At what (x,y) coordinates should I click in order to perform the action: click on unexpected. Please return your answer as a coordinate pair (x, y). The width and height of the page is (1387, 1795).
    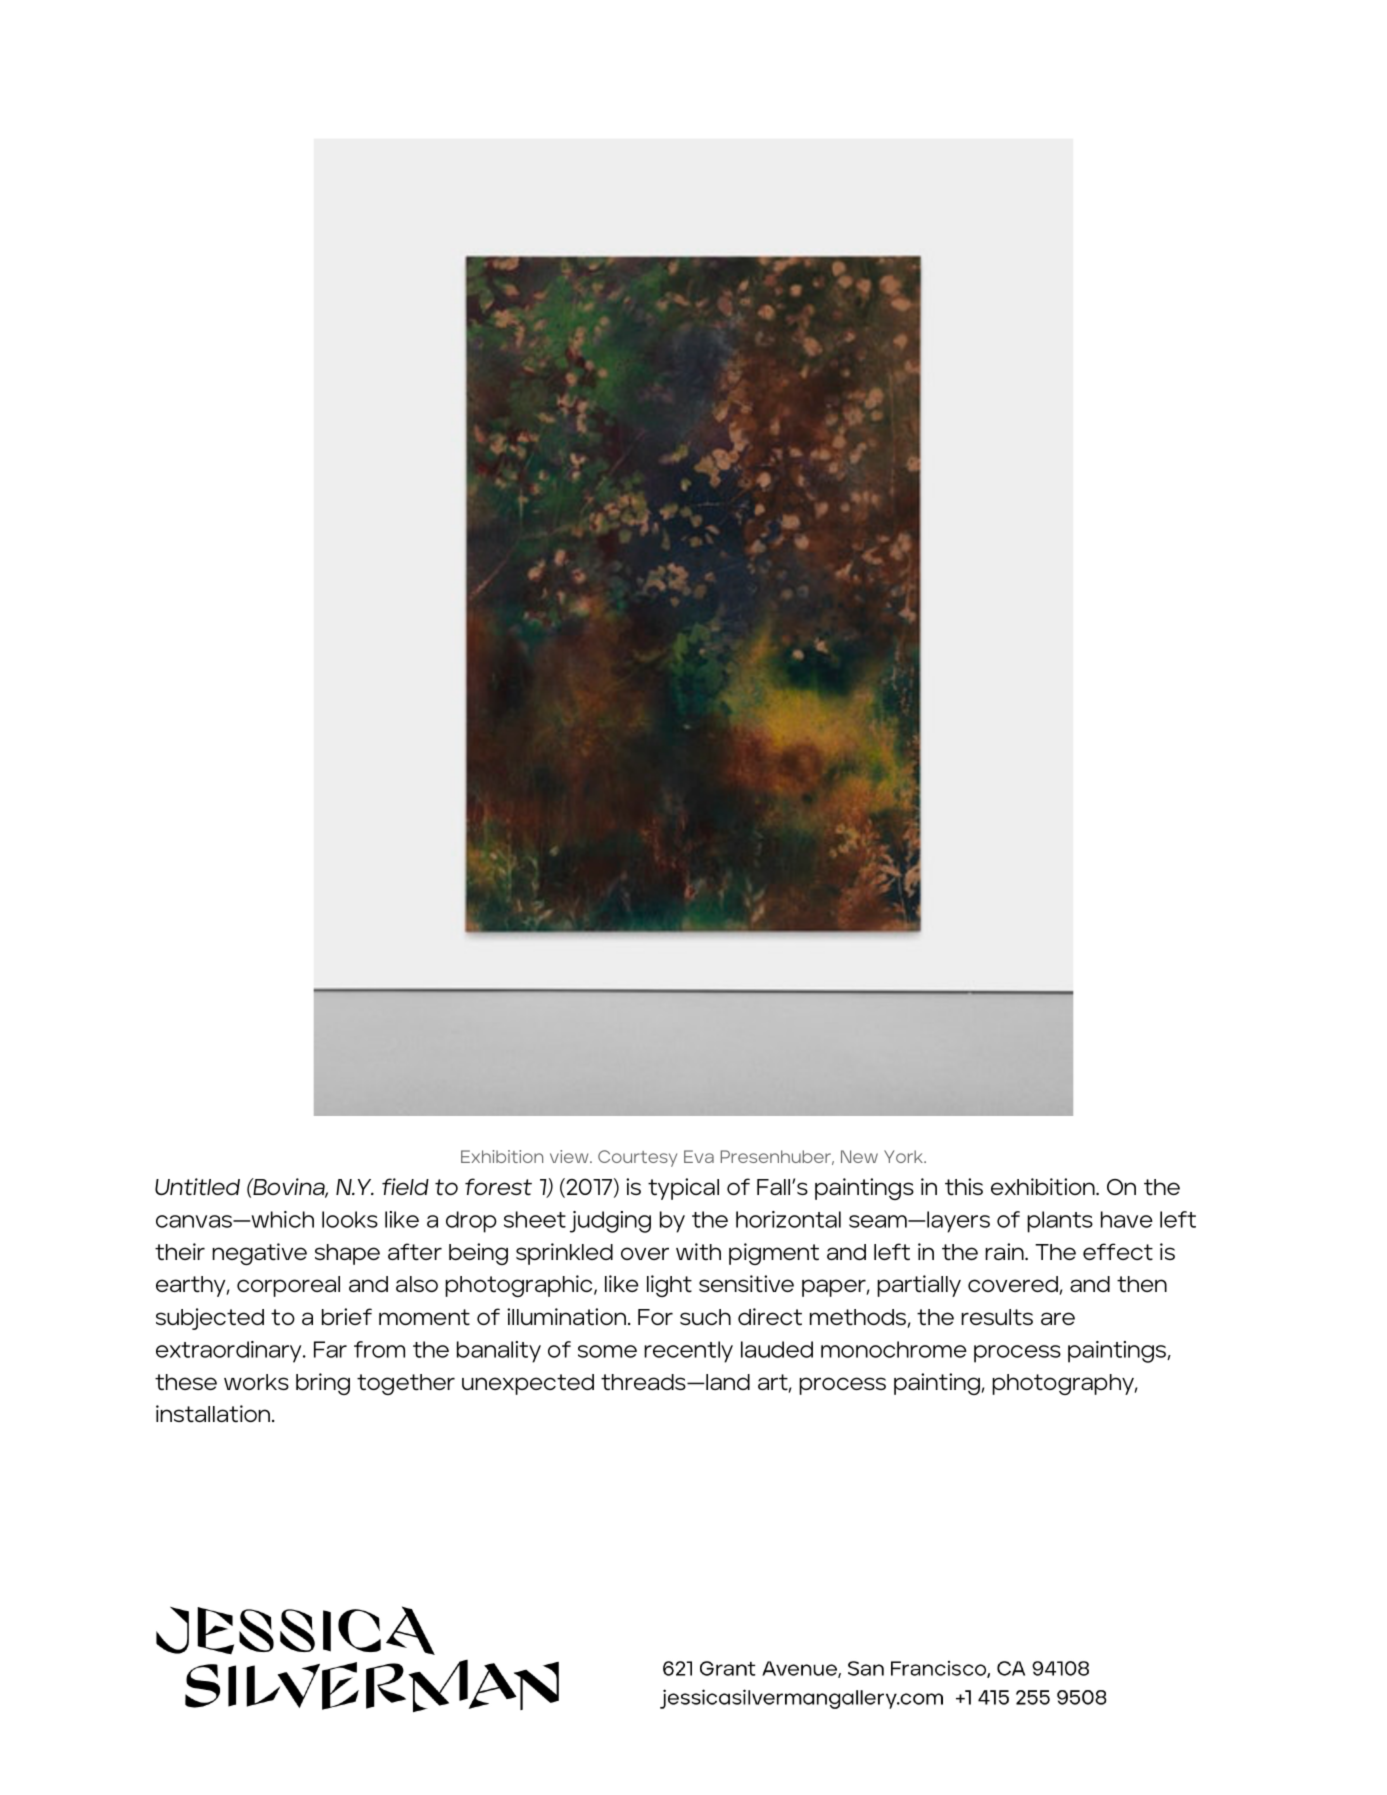
    Looking at the image, I should click on (528, 1384).
